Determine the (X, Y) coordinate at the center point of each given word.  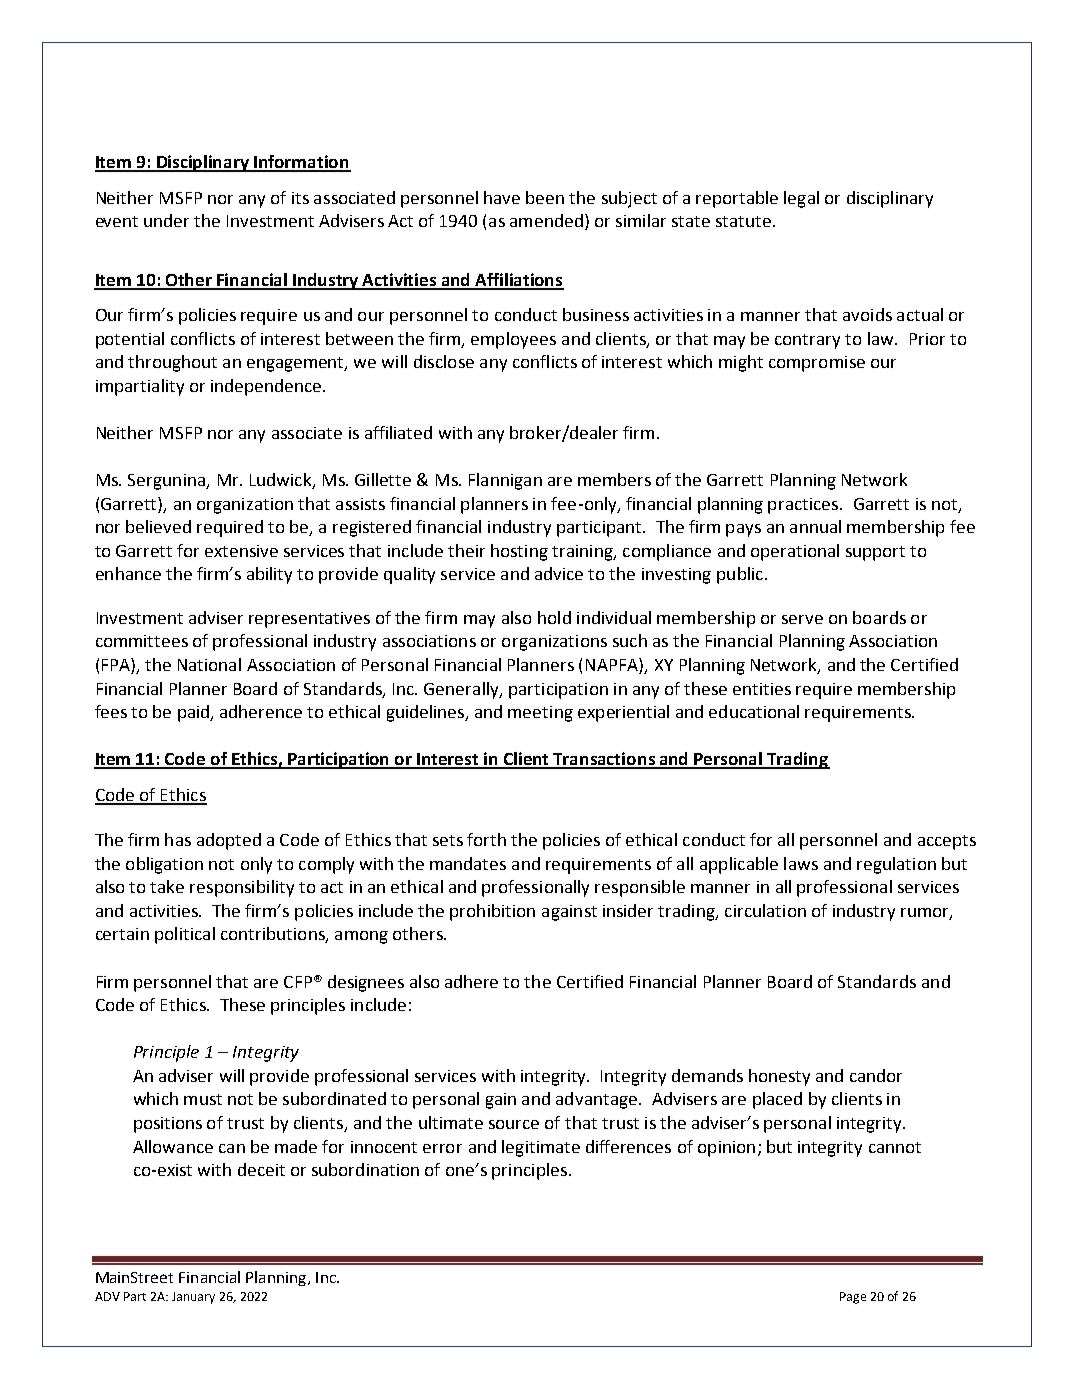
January (193, 1298)
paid (195, 713)
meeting (540, 714)
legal (801, 199)
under (166, 220)
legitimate (541, 1148)
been (545, 197)
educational (754, 711)
